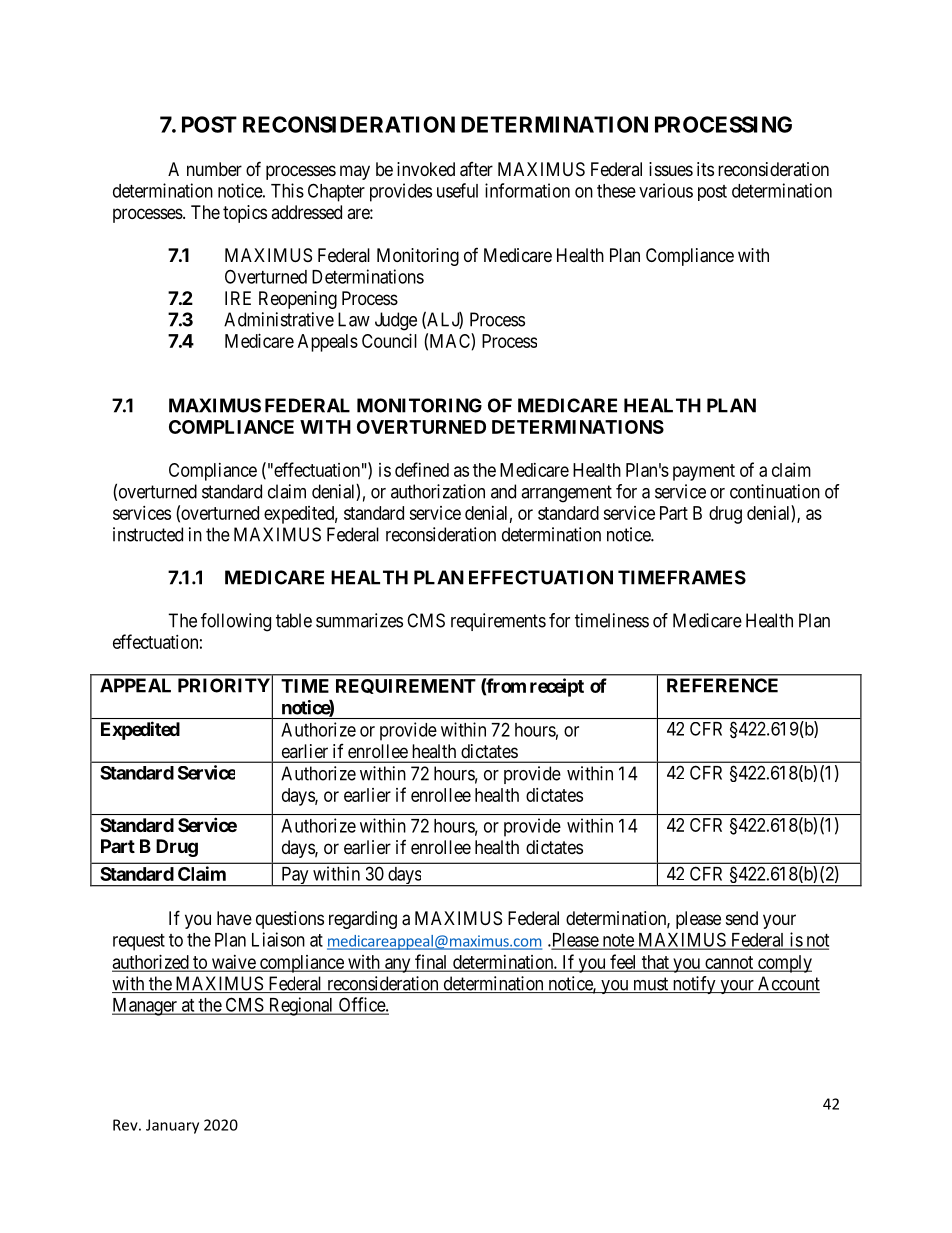 The height and width of the screenshot is (1233, 952). What do you see at coordinates (557, 687) in the screenshot?
I see `receipt` at bounding box center [557, 687].
